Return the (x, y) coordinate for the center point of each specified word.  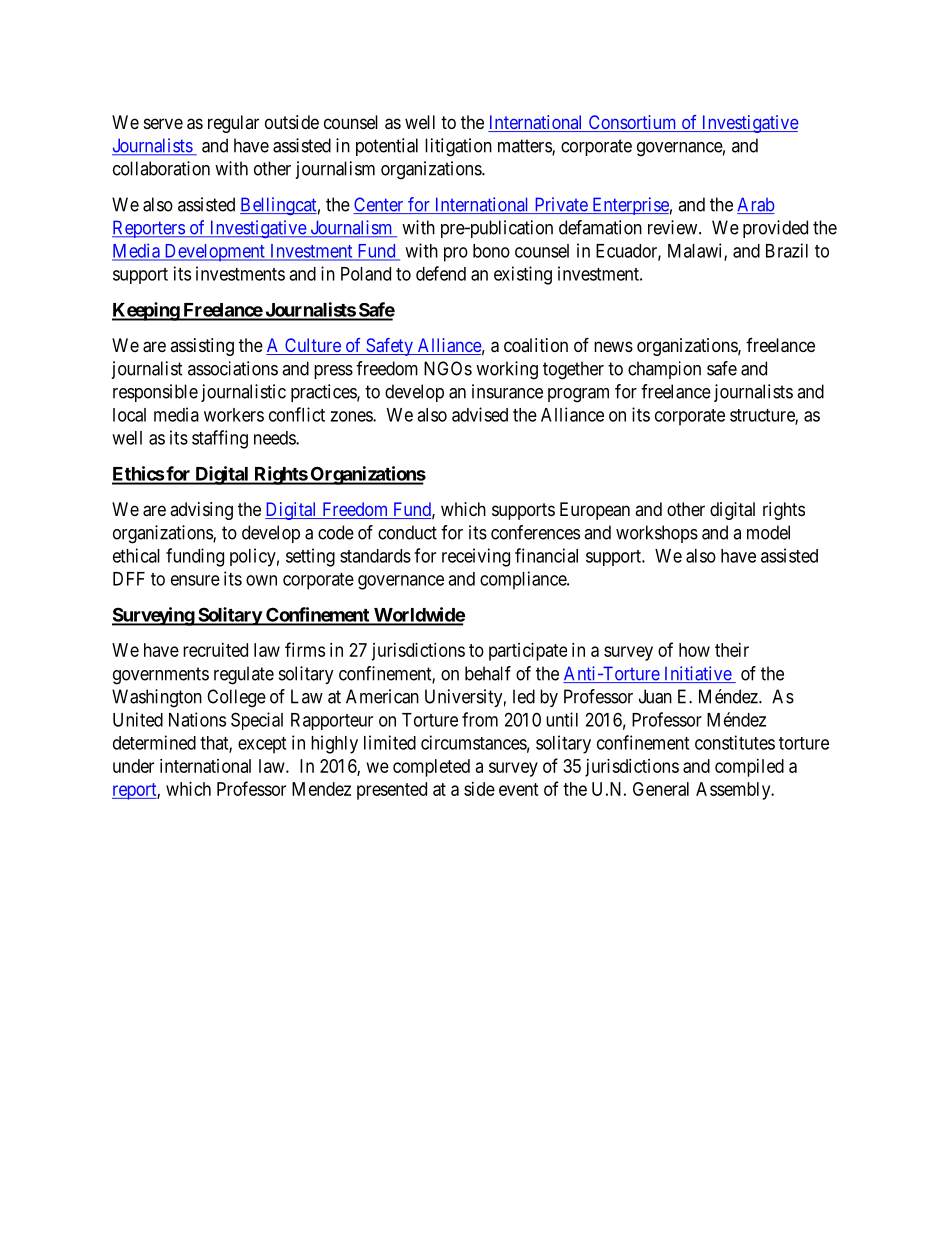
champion (664, 370)
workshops (657, 534)
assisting (202, 347)
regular (233, 124)
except (262, 745)
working (507, 370)
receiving (476, 557)
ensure (195, 580)
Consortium (632, 123)
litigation (458, 147)
